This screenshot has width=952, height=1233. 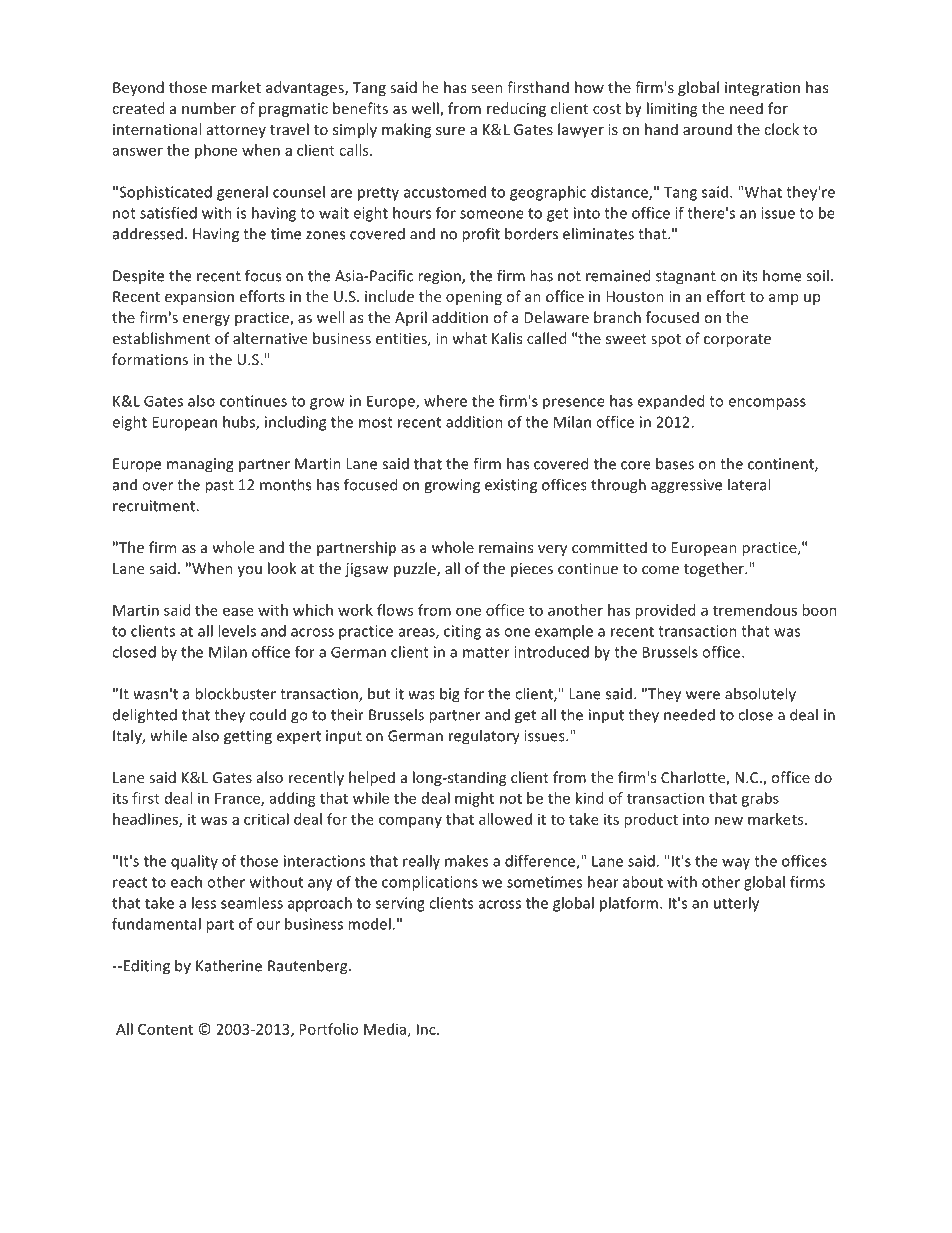 What do you see at coordinates (385, 1029) in the screenshot?
I see `Media` at bounding box center [385, 1029].
